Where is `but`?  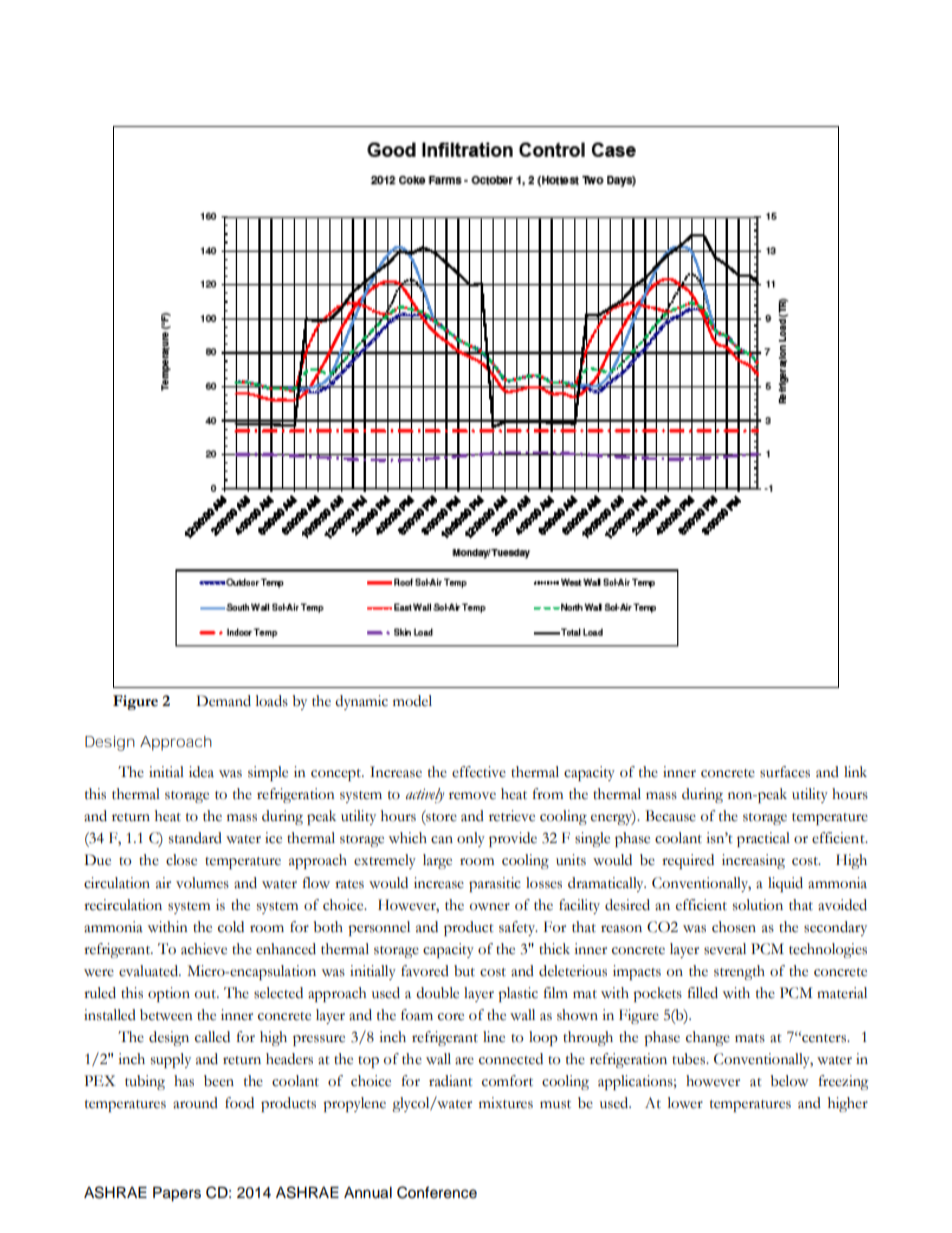 but is located at coordinates (464, 971).
